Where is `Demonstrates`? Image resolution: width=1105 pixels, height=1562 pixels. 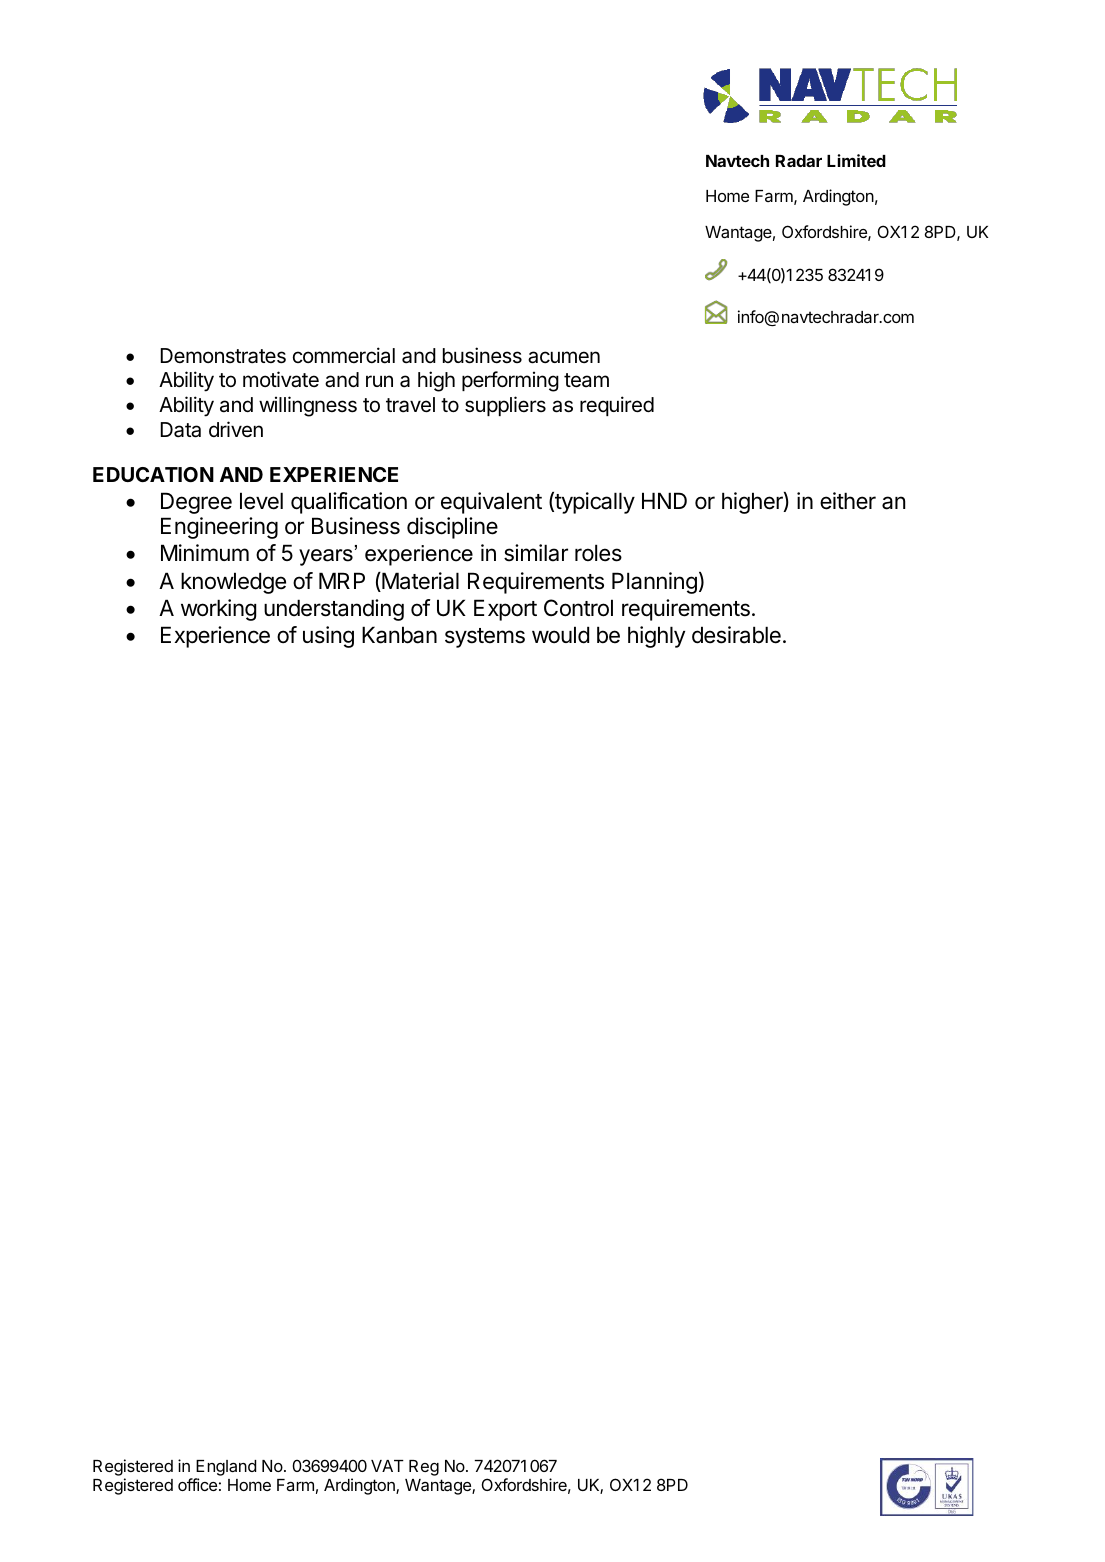 Demonstrates is located at coordinates (223, 356).
